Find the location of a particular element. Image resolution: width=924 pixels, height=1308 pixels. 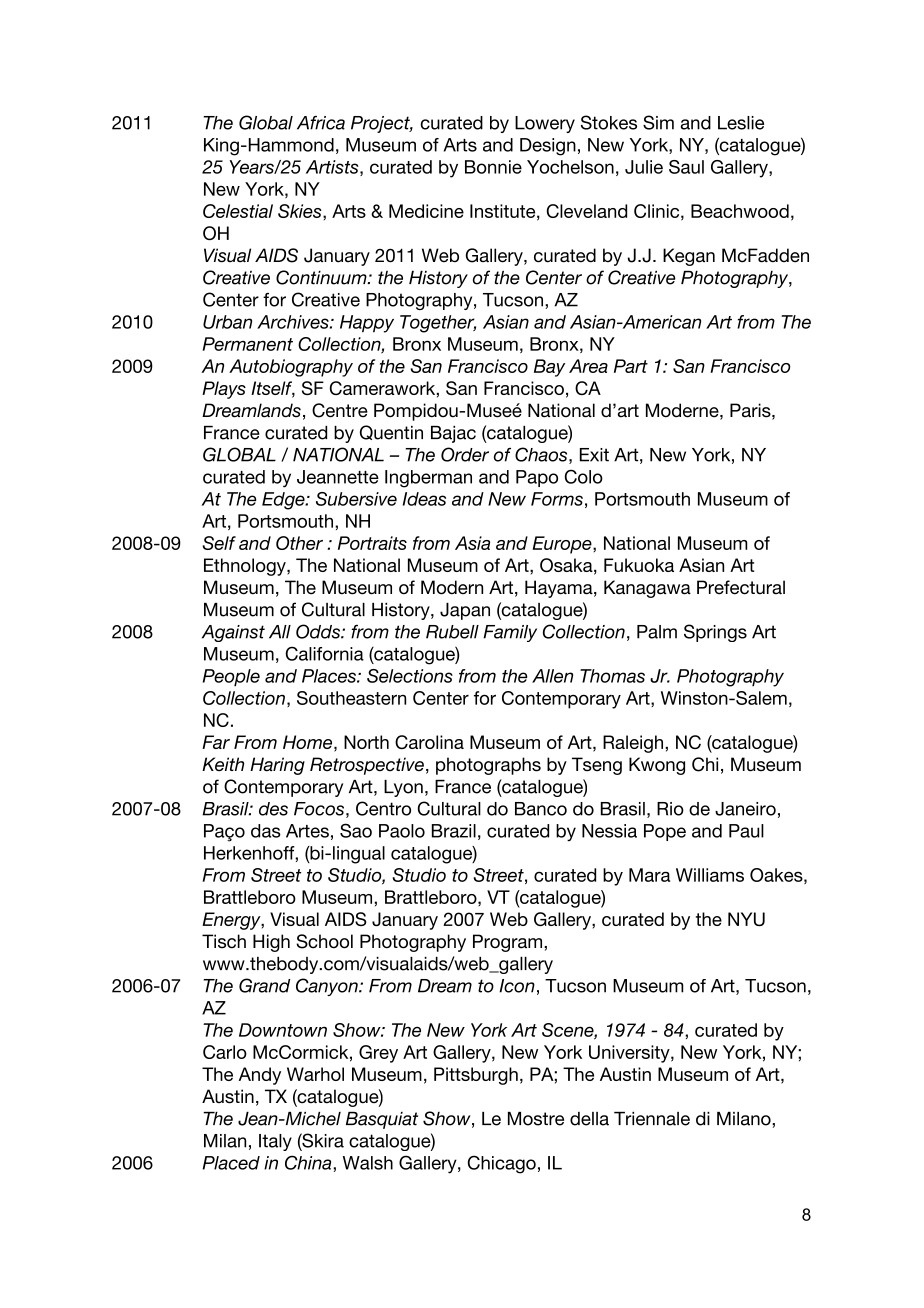

Chicago is located at coordinates (502, 1164).
